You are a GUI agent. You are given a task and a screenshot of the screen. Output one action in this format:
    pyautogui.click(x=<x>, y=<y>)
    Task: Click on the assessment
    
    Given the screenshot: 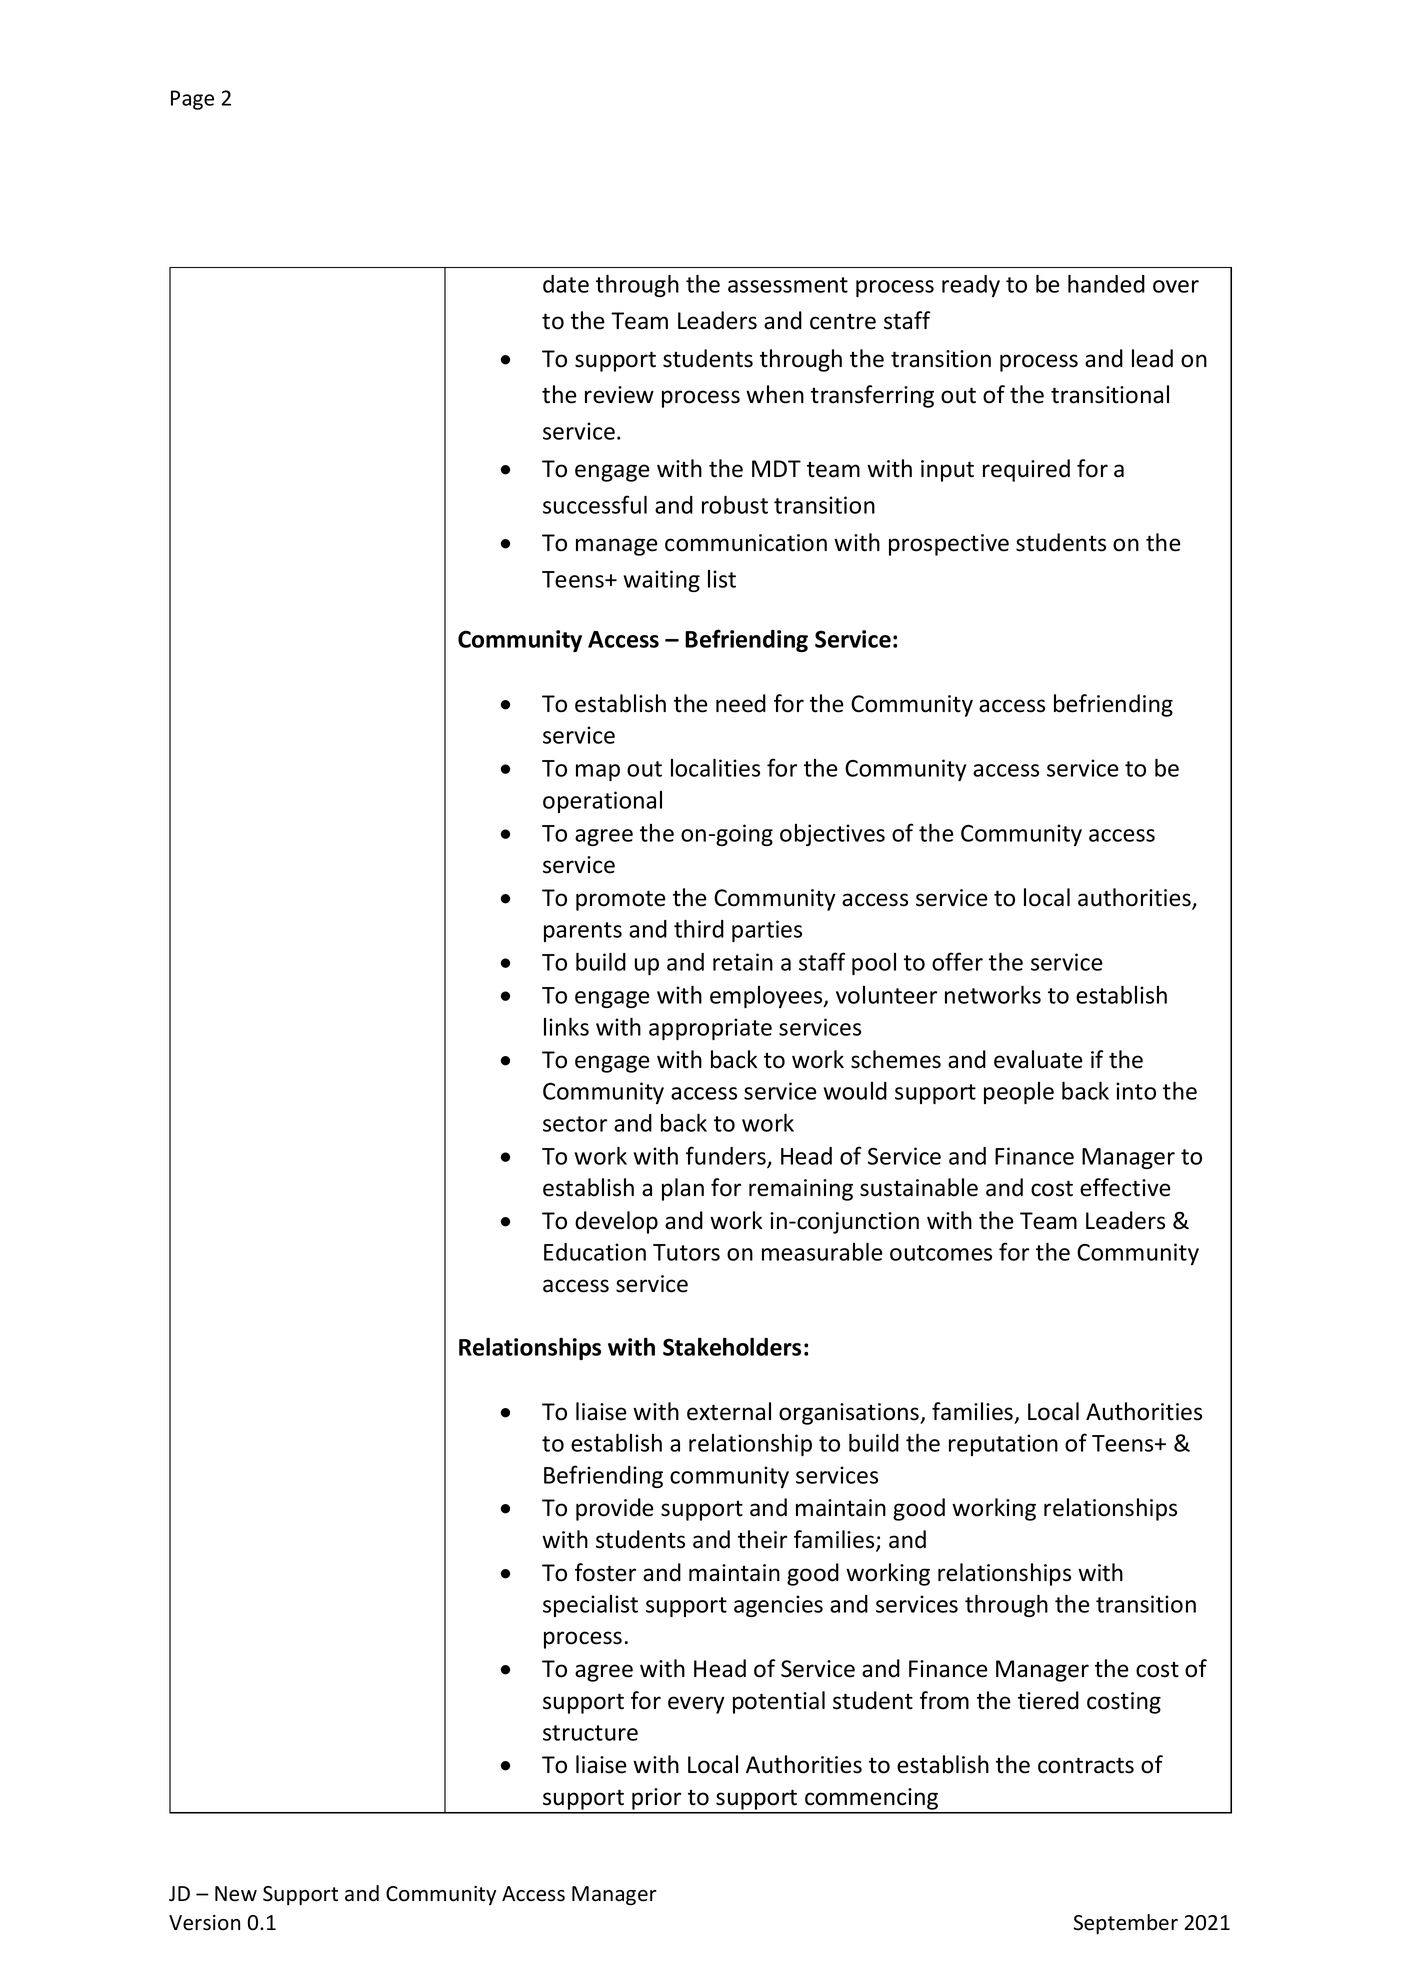 What is the action you would take?
    pyautogui.click(x=788, y=285)
